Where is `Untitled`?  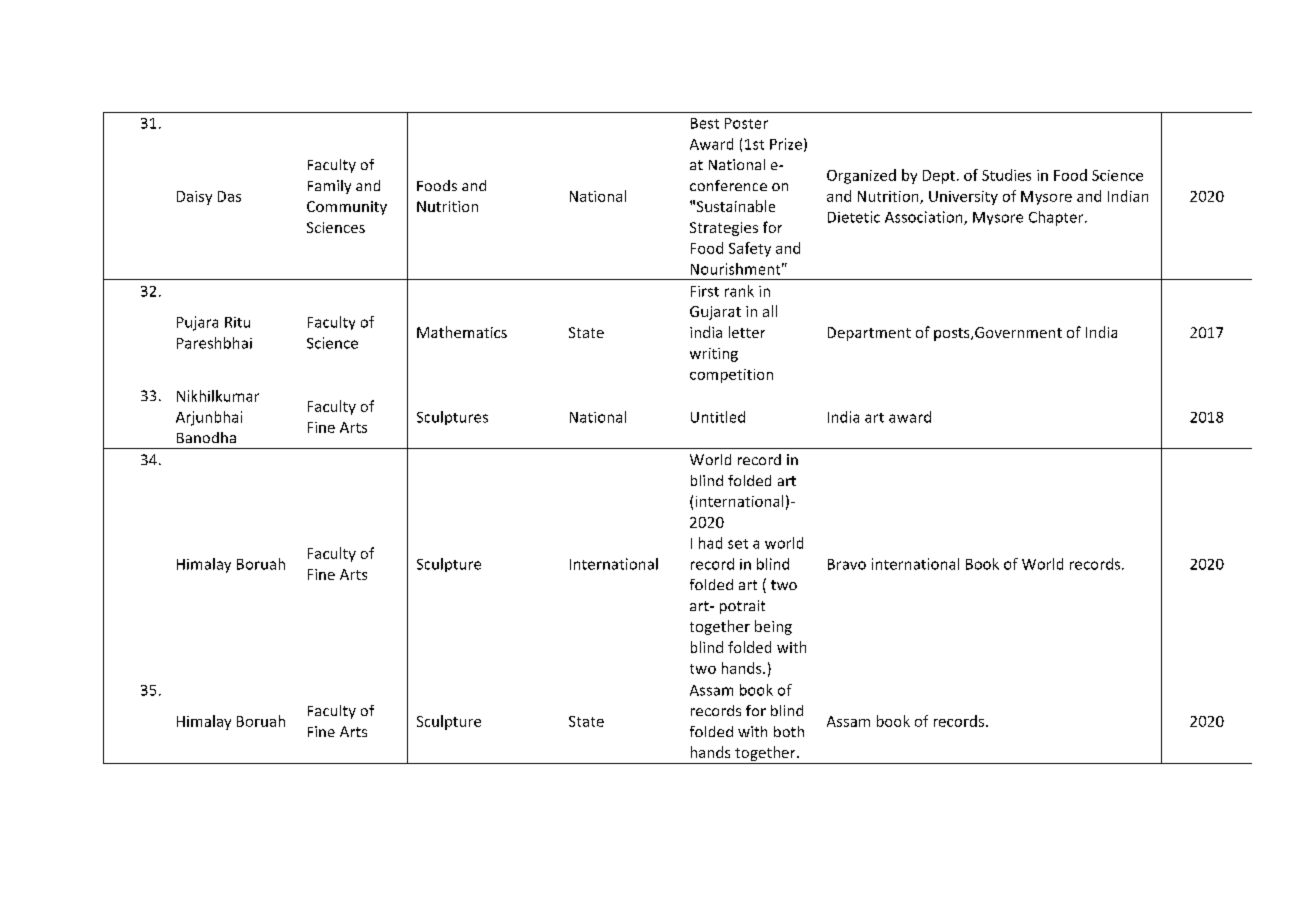
Untitled is located at coordinates (718, 417).
